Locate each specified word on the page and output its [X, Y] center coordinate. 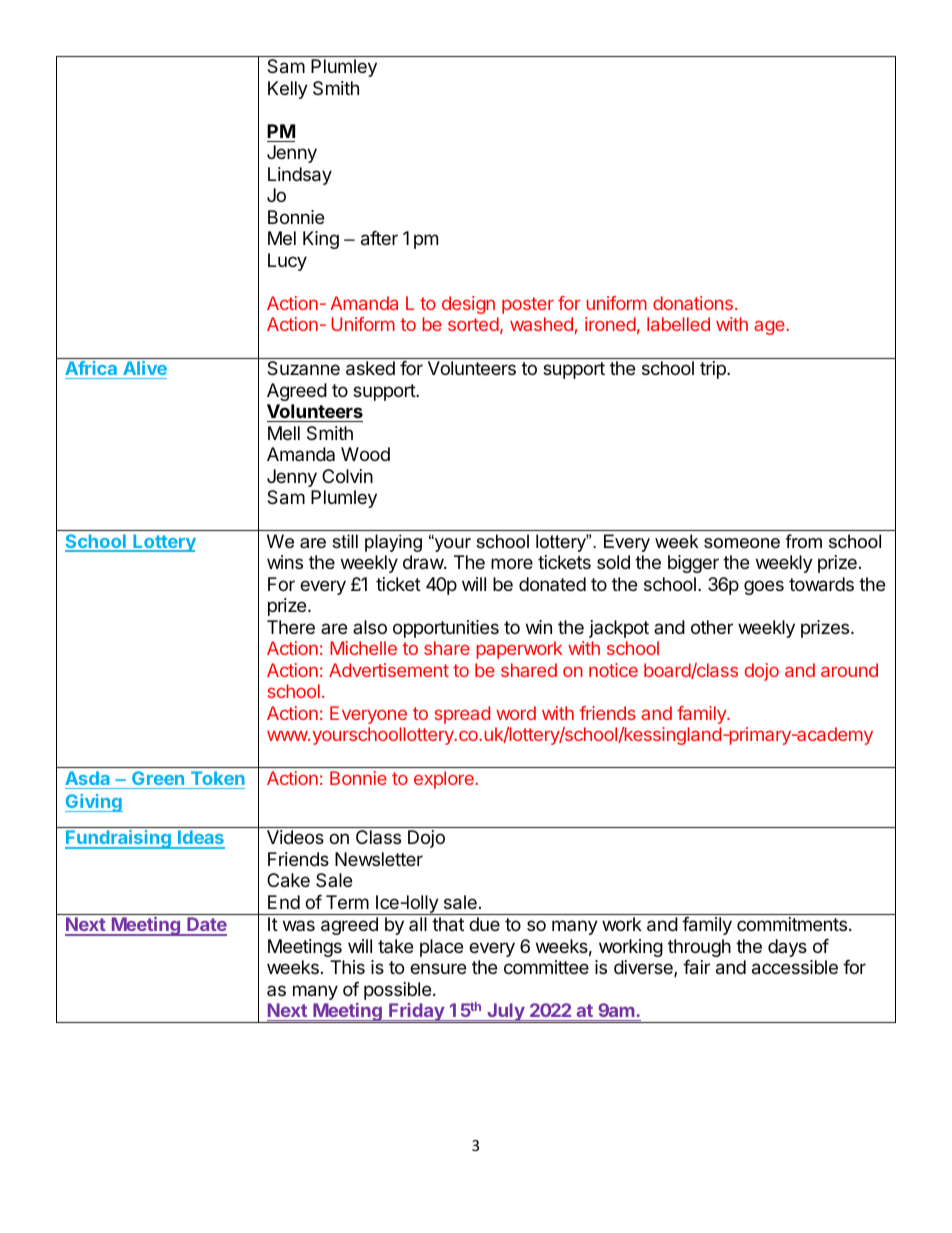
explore [445, 780]
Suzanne [303, 368]
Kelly [288, 90]
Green [158, 778]
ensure [438, 968]
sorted [473, 324]
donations [693, 303]
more [512, 563]
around [849, 670]
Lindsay [300, 176]
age [770, 328]
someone [742, 543]
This [347, 967]
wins [285, 562]
